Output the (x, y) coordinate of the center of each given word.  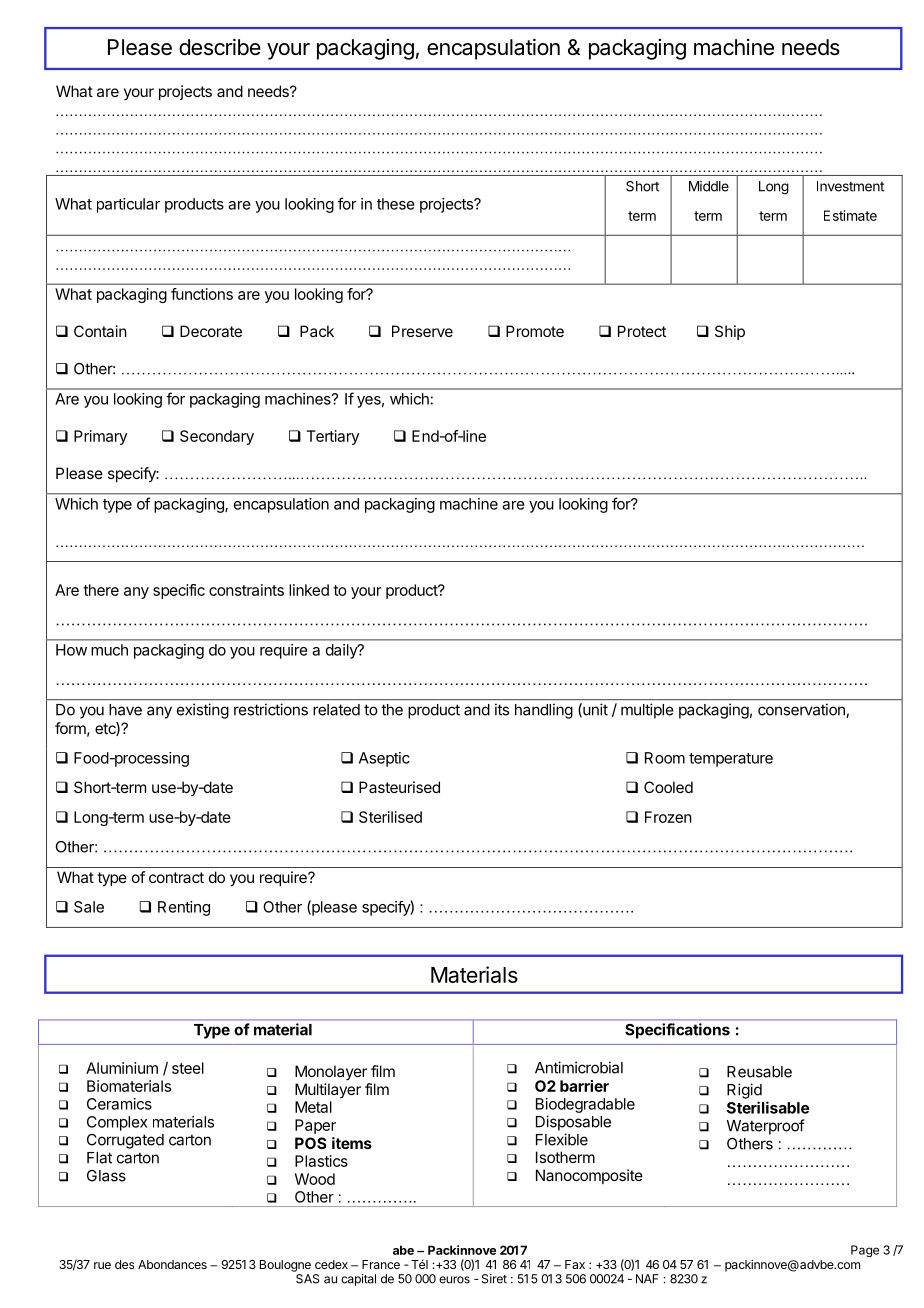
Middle (709, 186)
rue (102, 1265)
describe (220, 47)
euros (454, 1280)
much (109, 650)
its (502, 709)
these (396, 204)
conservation (802, 710)
